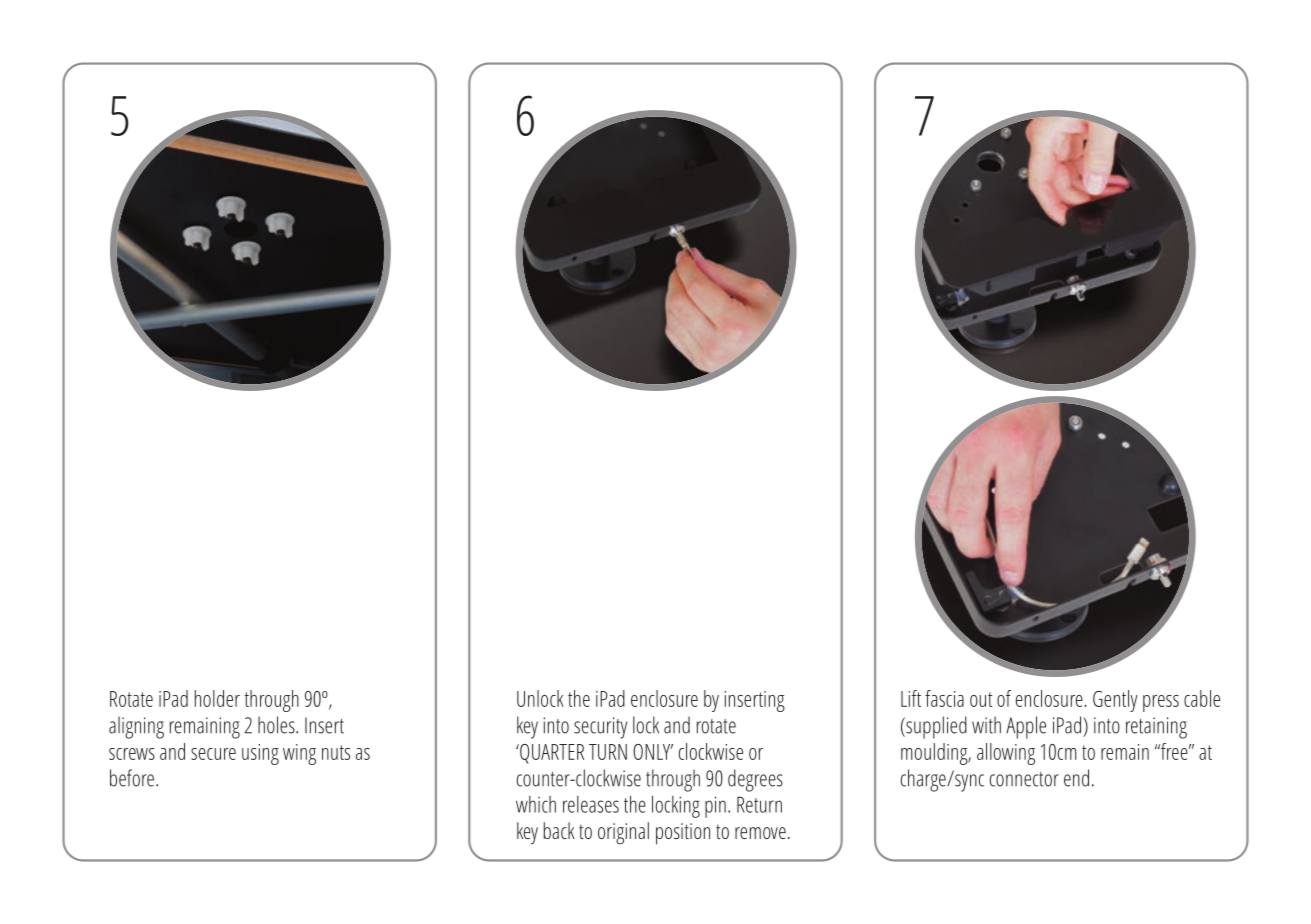  What do you see at coordinates (1115, 701) in the screenshot?
I see `Gently` at bounding box center [1115, 701].
